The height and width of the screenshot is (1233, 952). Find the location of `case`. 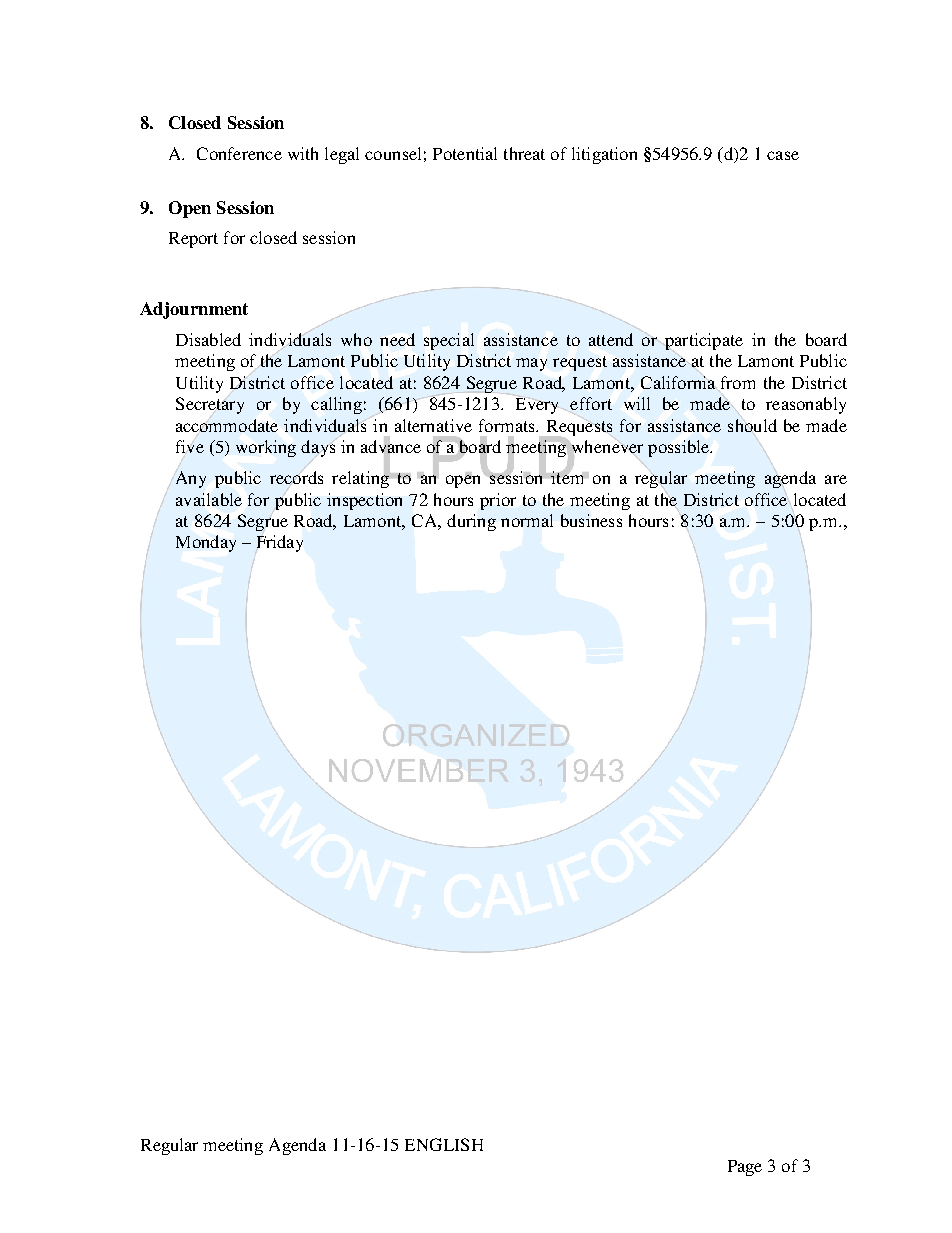

case is located at coordinates (783, 155).
